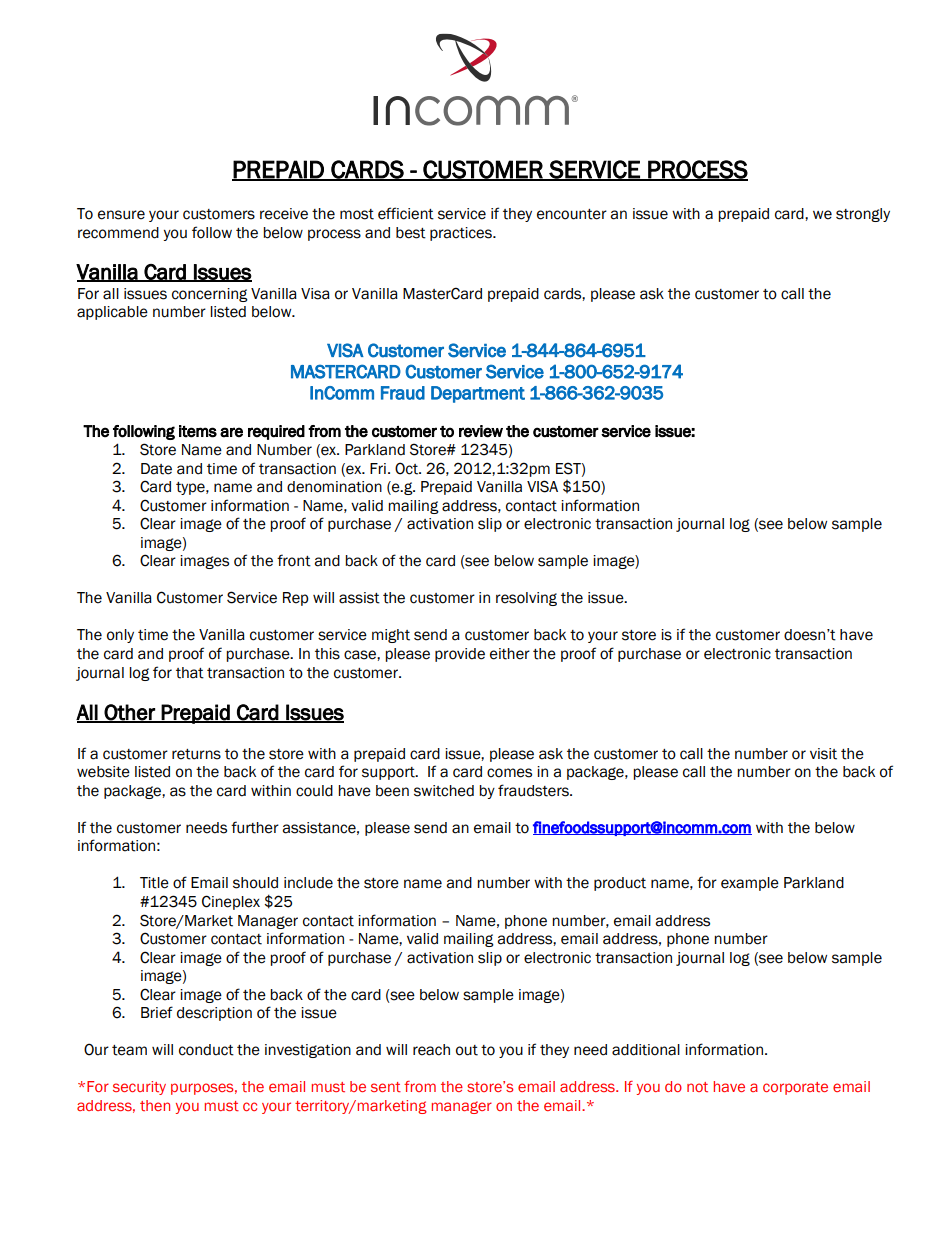  What do you see at coordinates (118, 233) in the document?
I see `recommend` at bounding box center [118, 233].
